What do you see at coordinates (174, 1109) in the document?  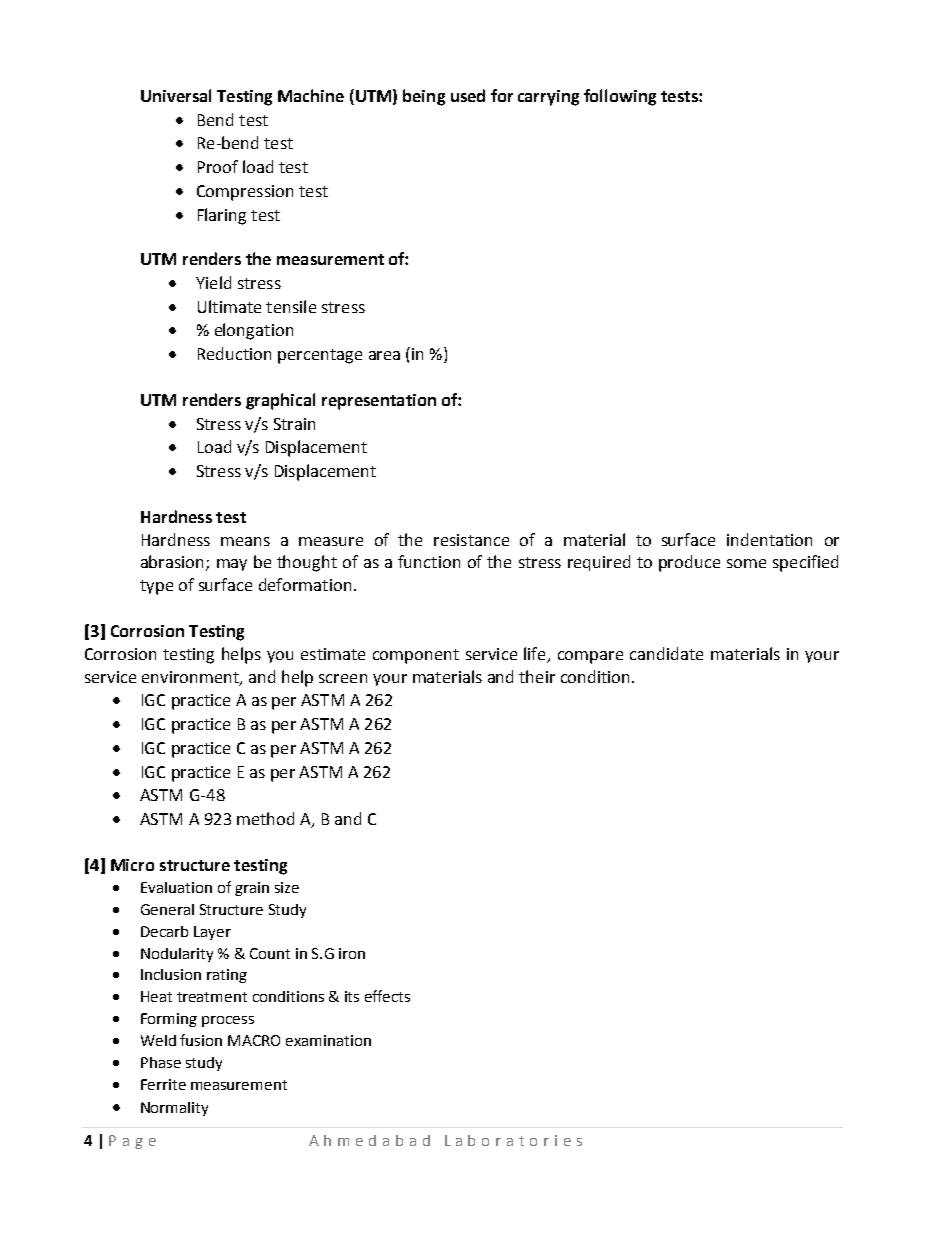 I see `Normality` at bounding box center [174, 1109].
